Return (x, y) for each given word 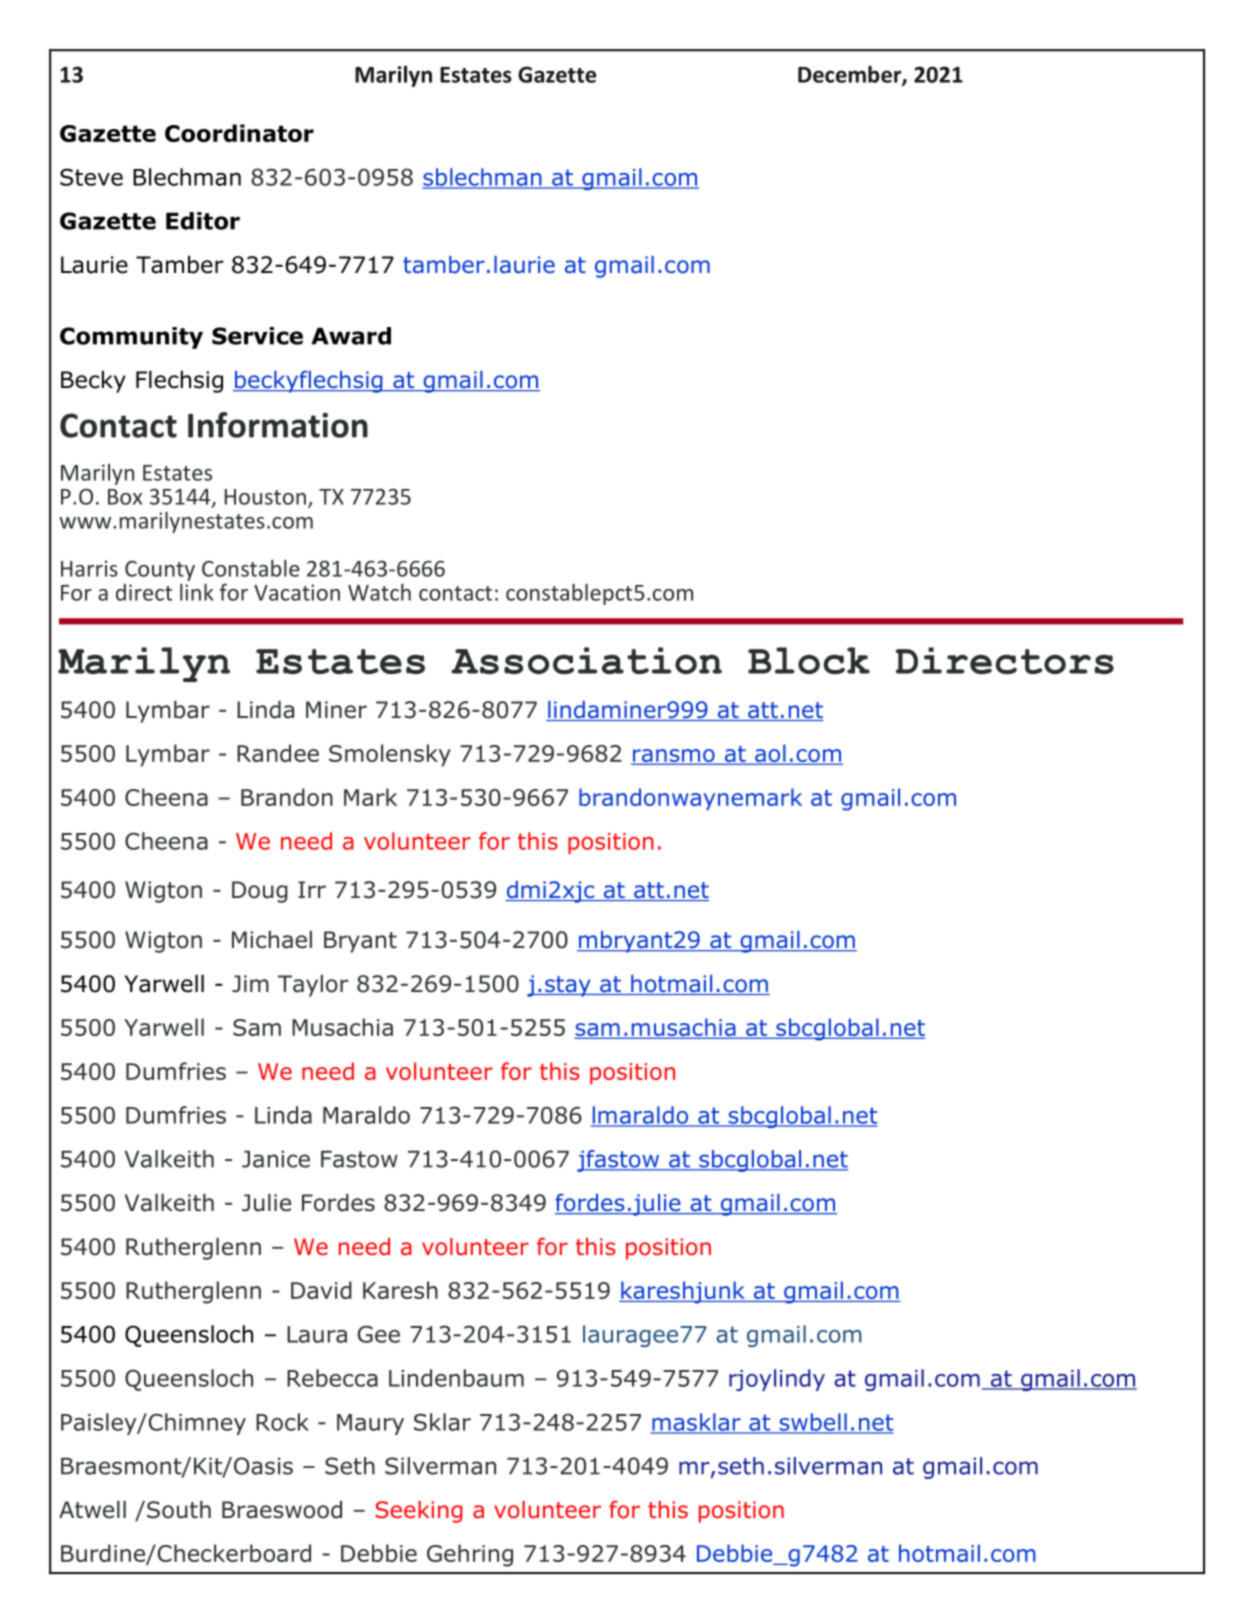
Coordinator (239, 133)
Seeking (419, 1512)
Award (351, 336)
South (179, 1510)
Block (809, 660)
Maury (370, 1424)
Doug (260, 892)
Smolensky (390, 755)
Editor (203, 221)
